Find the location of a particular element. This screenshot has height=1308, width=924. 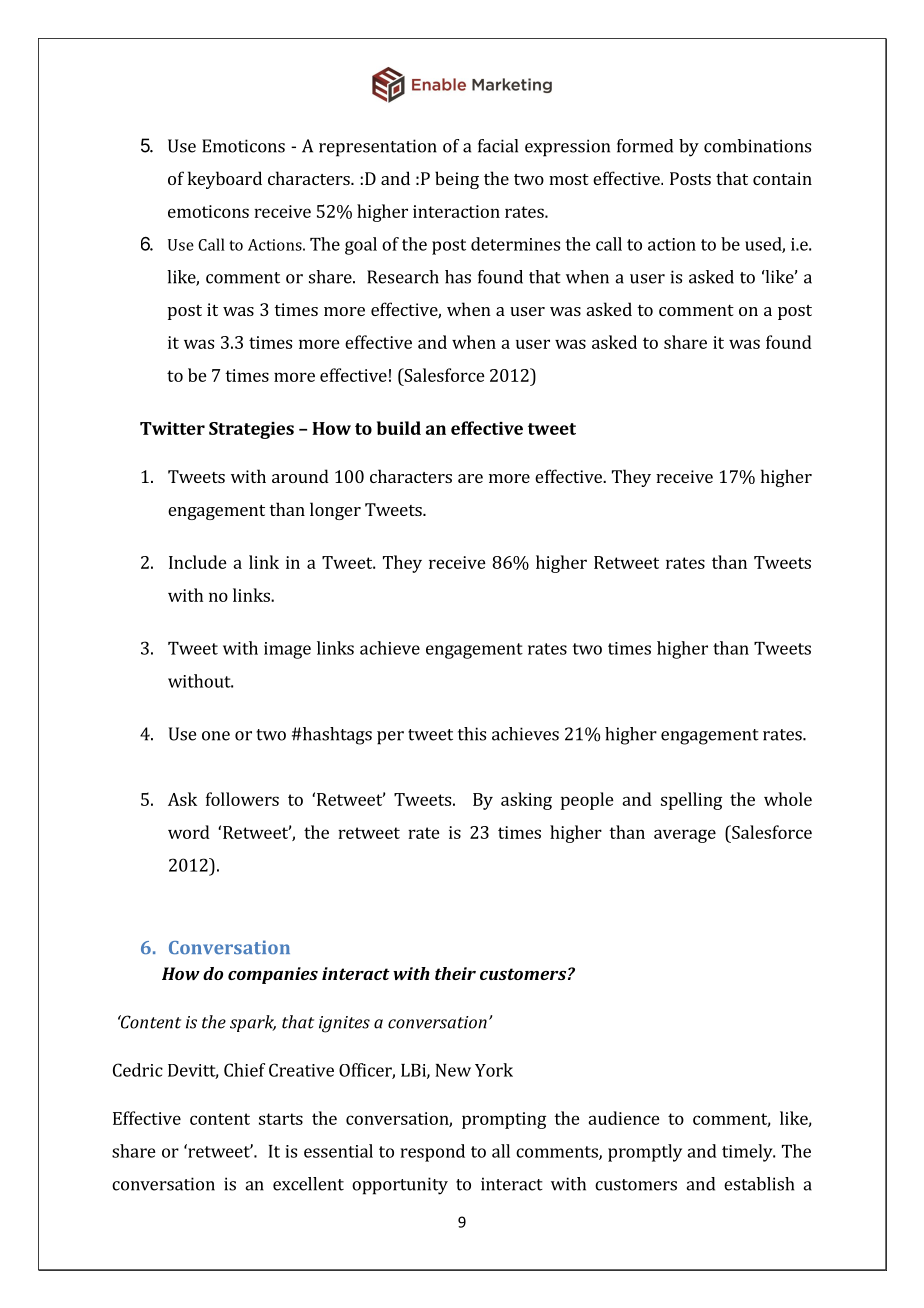

being is located at coordinates (457, 180).
